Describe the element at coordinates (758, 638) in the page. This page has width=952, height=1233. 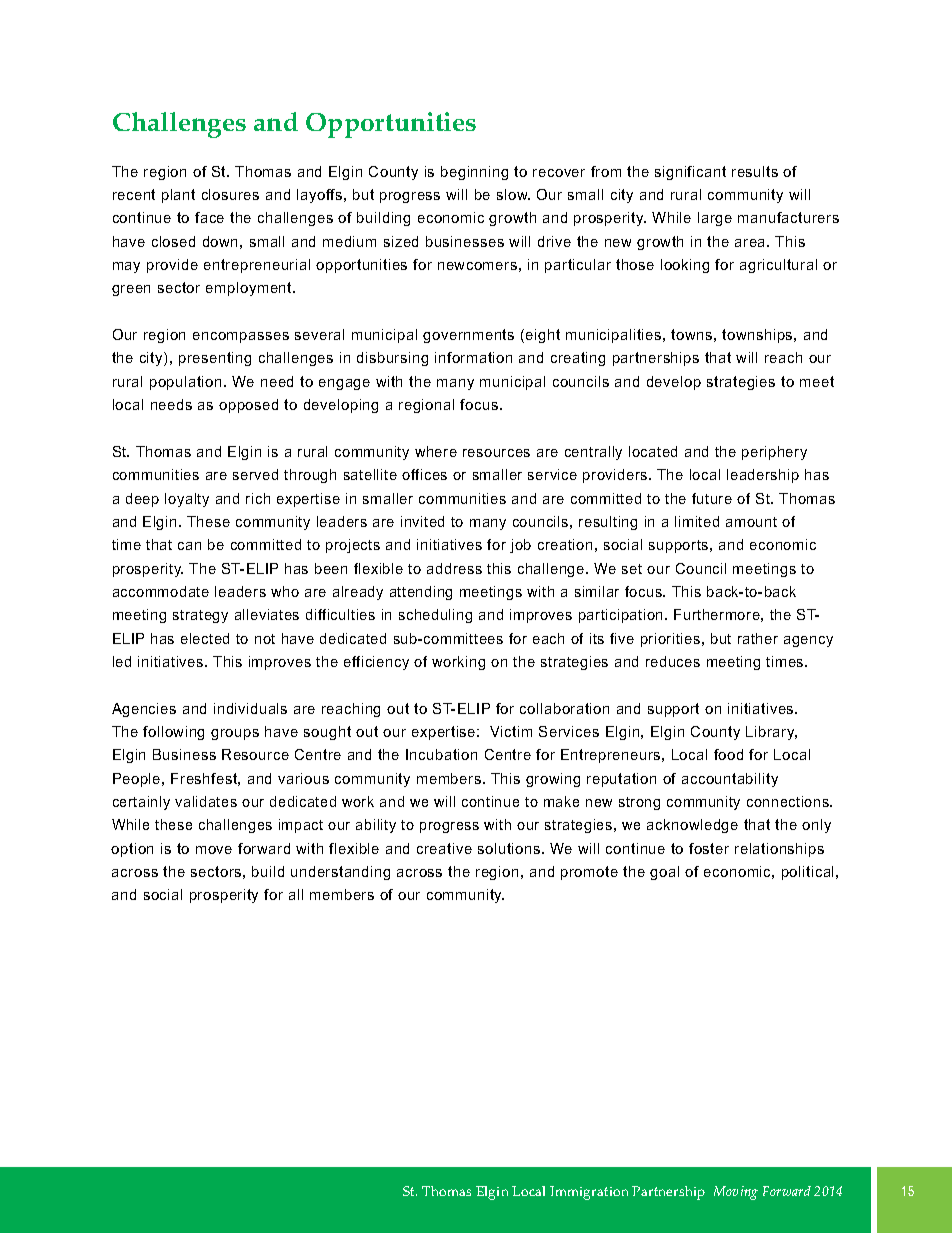
I see `rather` at that location.
